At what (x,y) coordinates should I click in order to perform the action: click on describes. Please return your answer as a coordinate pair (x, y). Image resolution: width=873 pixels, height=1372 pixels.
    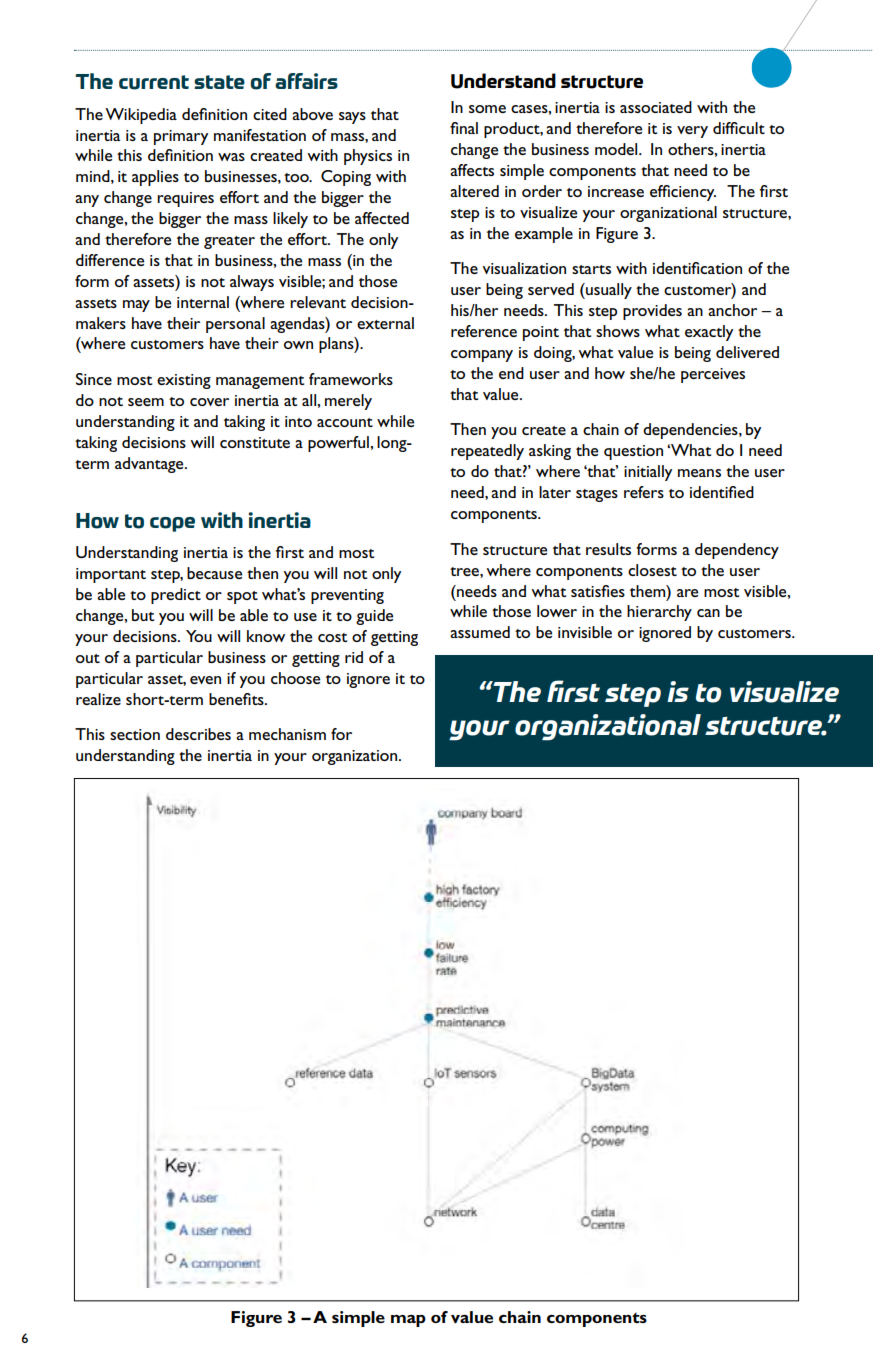
    Looking at the image, I should click on (198, 734).
